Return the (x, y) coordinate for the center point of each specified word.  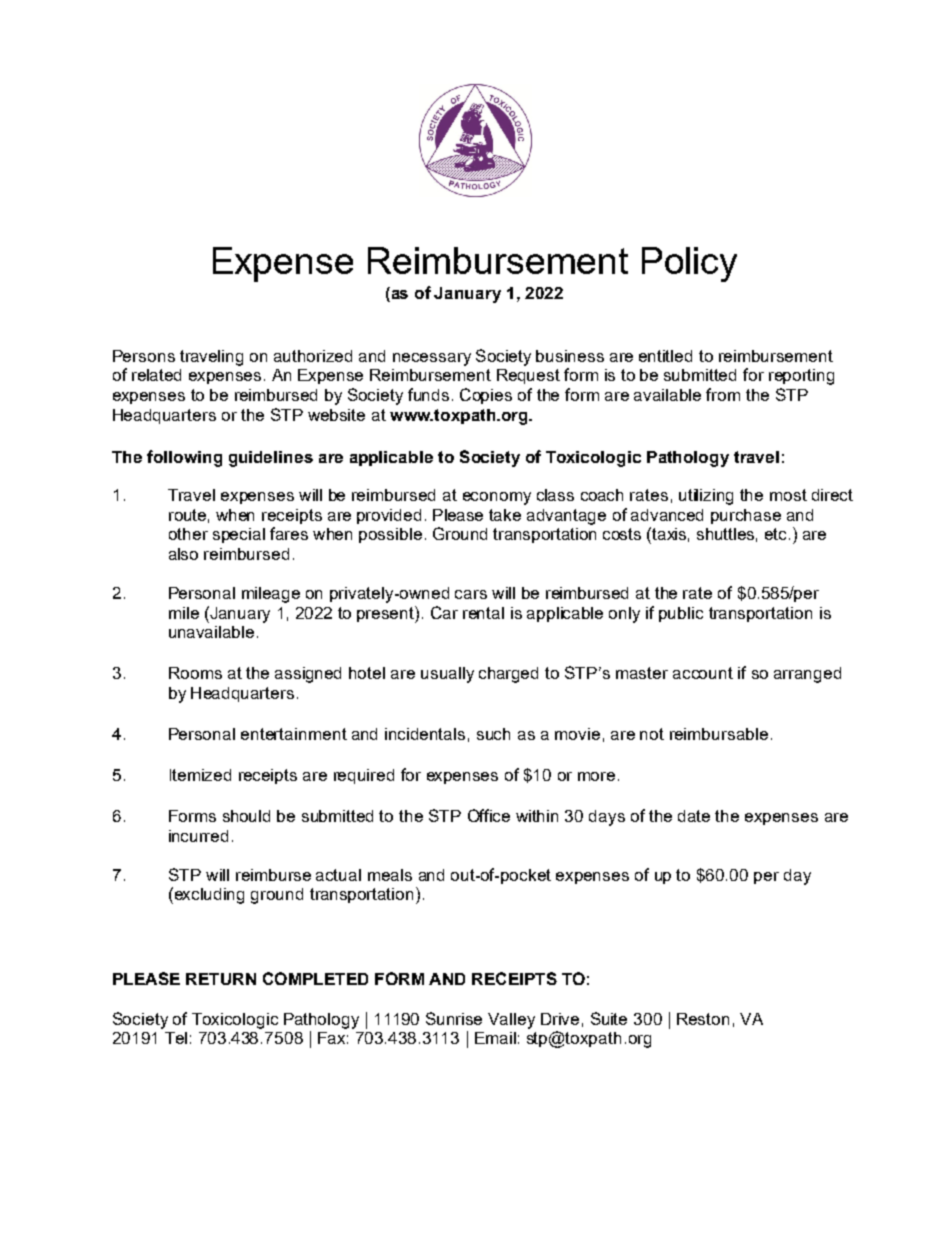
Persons (144, 356)
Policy (689, 264)
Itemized (200, 775)
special (239, 535)
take (505, 515)
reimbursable (719, 734)
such (493, 734)
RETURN (221, 979)
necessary (432, 359)
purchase (746, 516)
